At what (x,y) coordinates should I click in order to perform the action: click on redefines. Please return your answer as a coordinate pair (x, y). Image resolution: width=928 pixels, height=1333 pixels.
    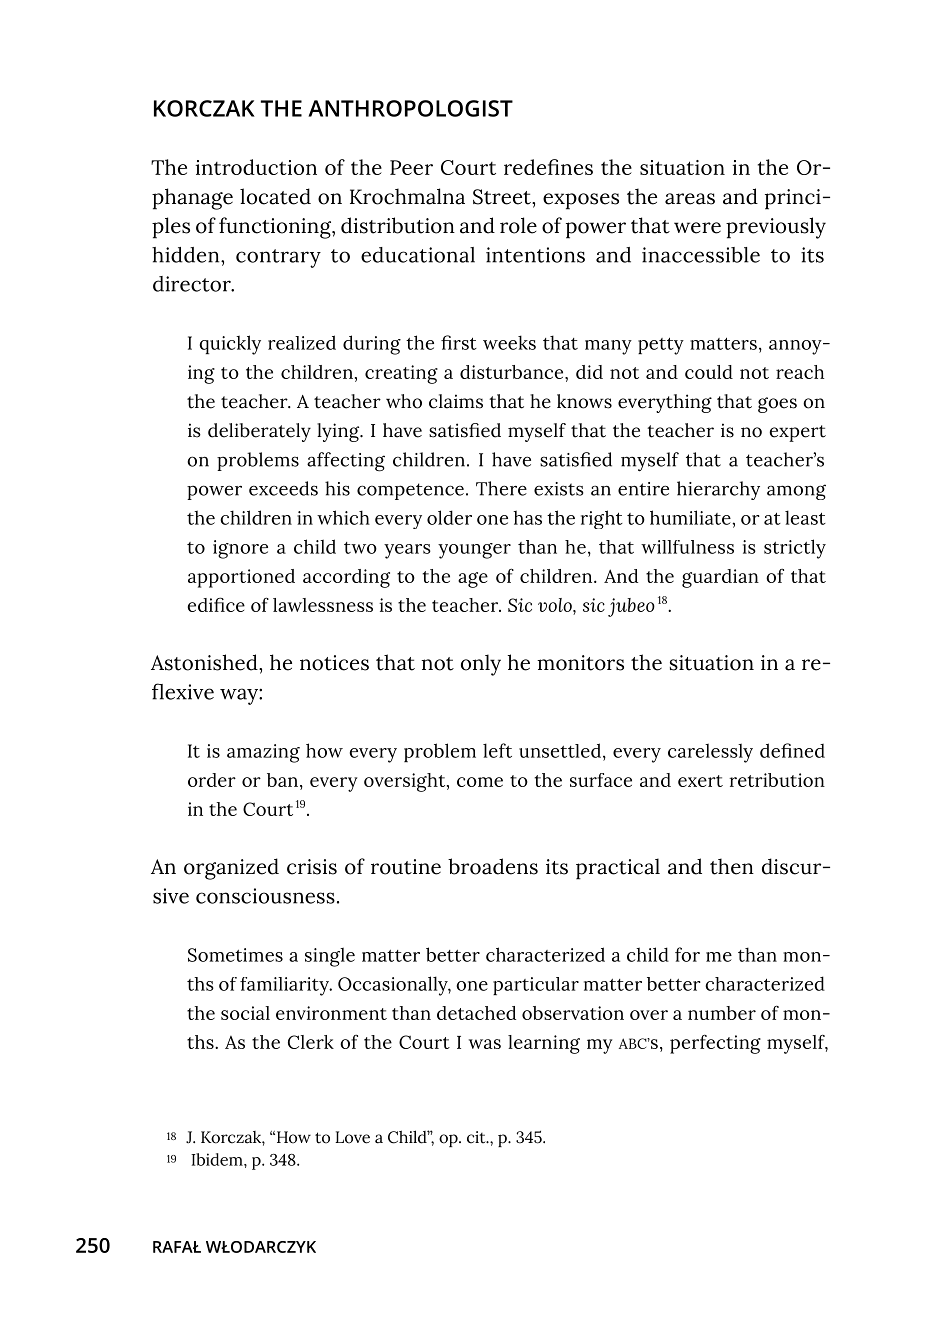
    Looking at the image, I should click on (548, 167).
